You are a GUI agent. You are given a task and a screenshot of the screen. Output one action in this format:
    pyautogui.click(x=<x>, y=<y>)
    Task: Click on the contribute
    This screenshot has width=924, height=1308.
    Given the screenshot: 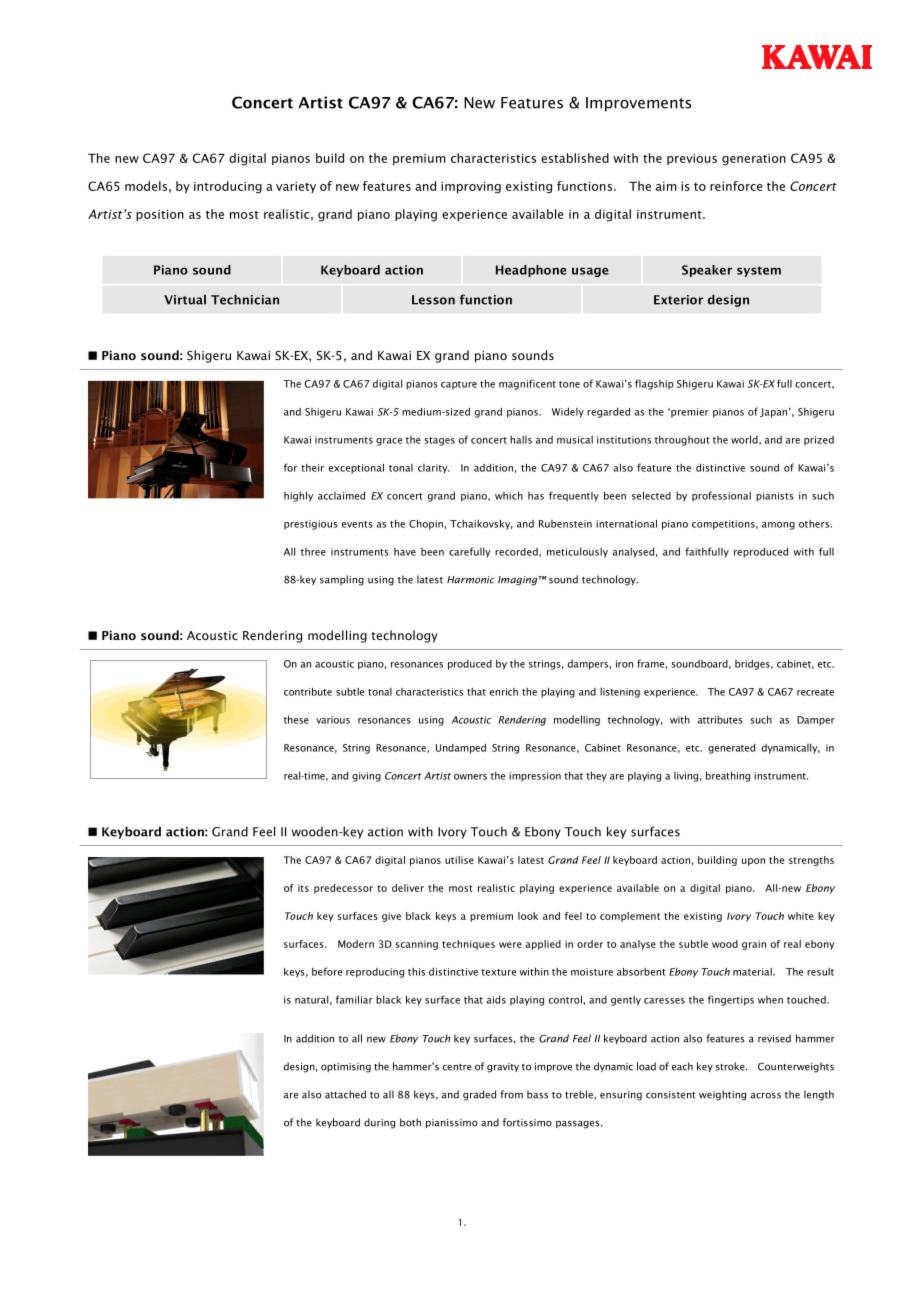 What is the action you would take?
    pyautogui.click(x=308, y=691)
